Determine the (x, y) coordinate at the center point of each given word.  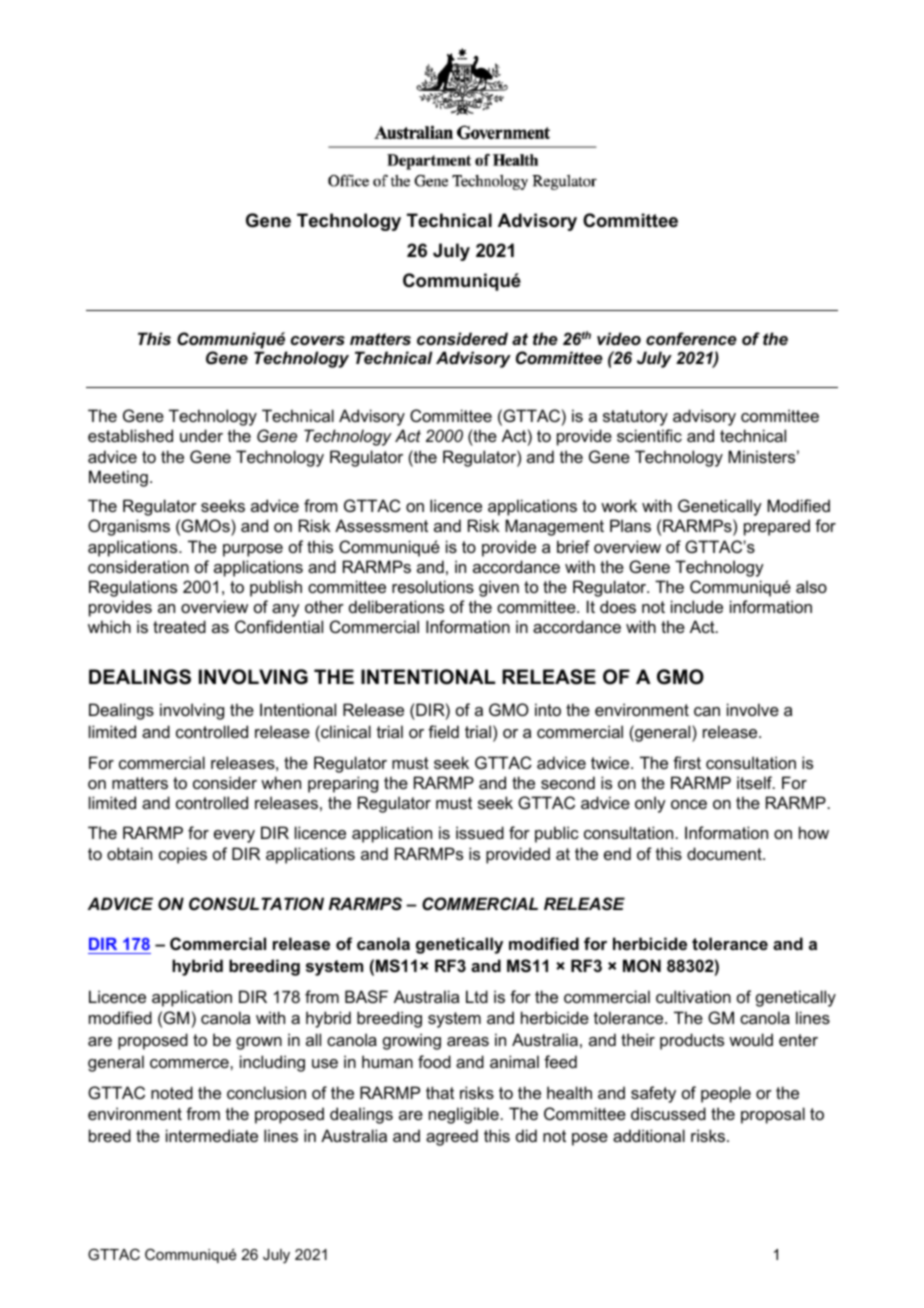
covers (318, 340)
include (697, 606)
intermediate (212, 1135)
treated (179, 626)
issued (480, 832)
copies (183, 855)
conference (691, 338)
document (725, 853)
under (201, 435)
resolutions (433, 586)
